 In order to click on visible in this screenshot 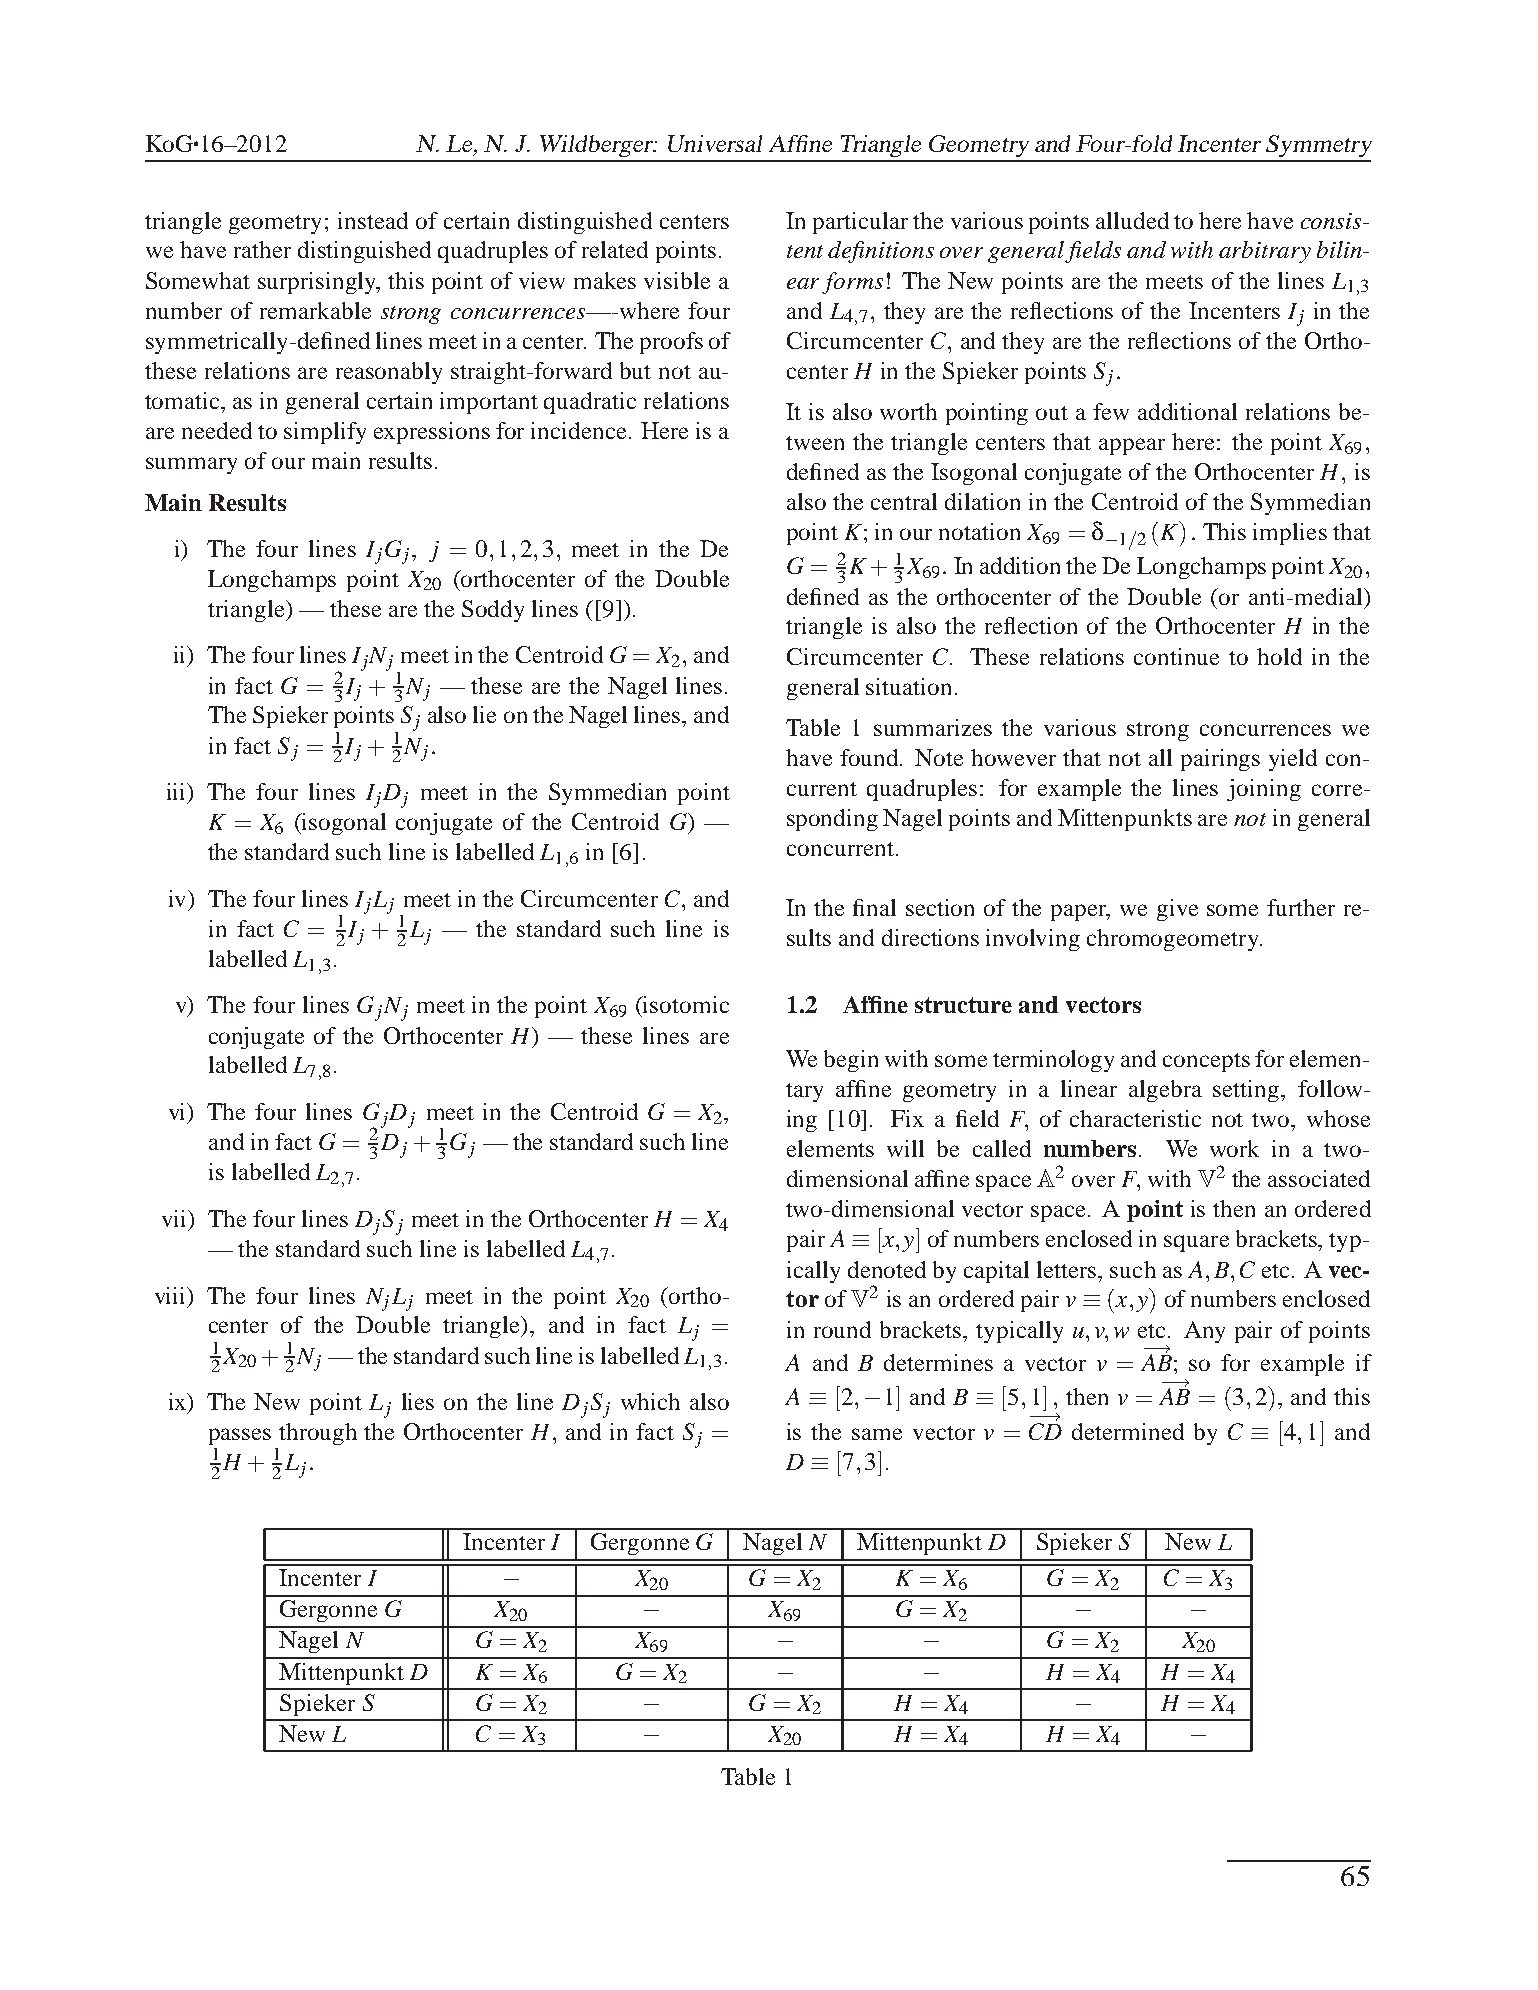, I will do `click(677, 280)`.
